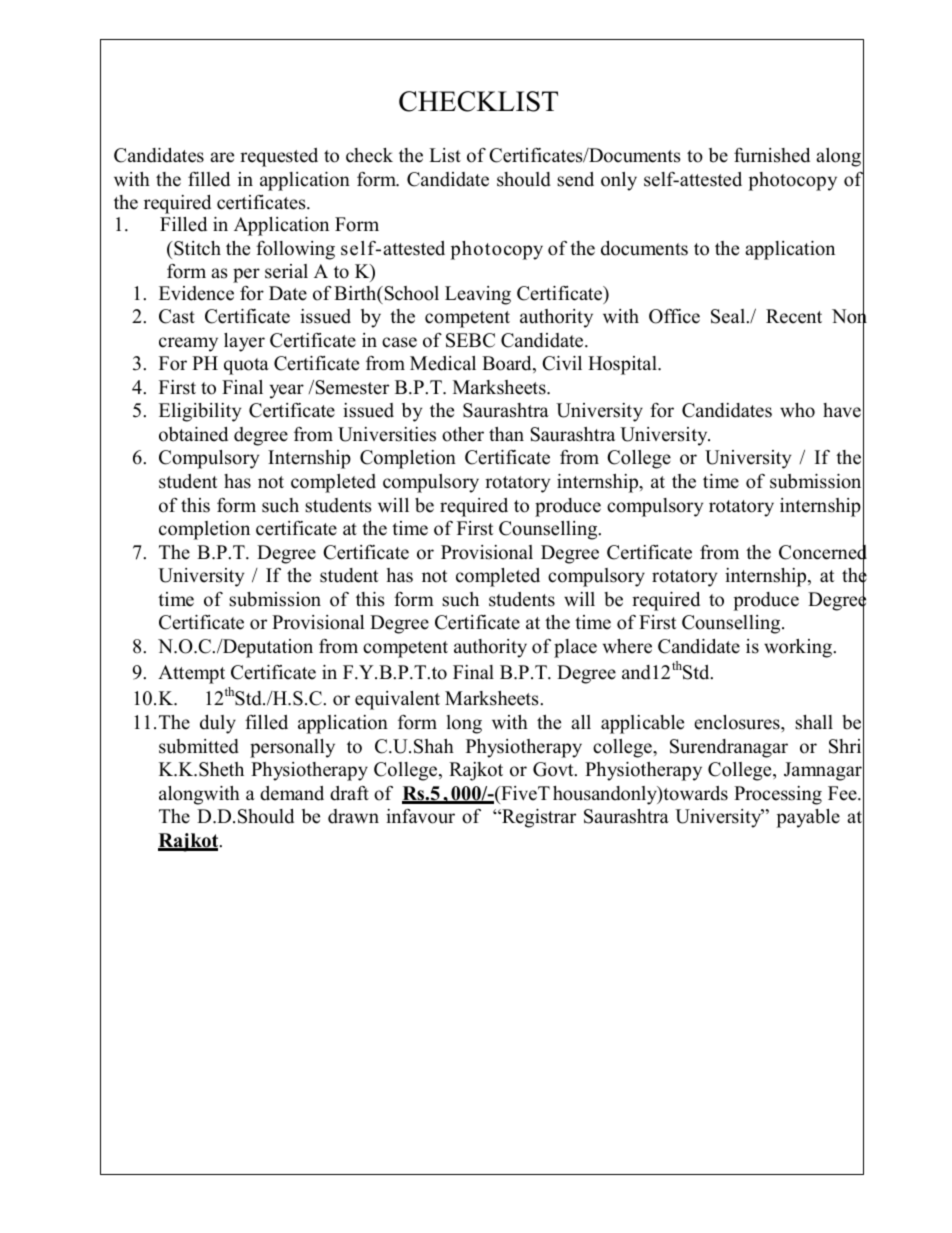 The height and width of the screenshot is (1233, 952). I want to click on Attempt, so click(191, 674).
